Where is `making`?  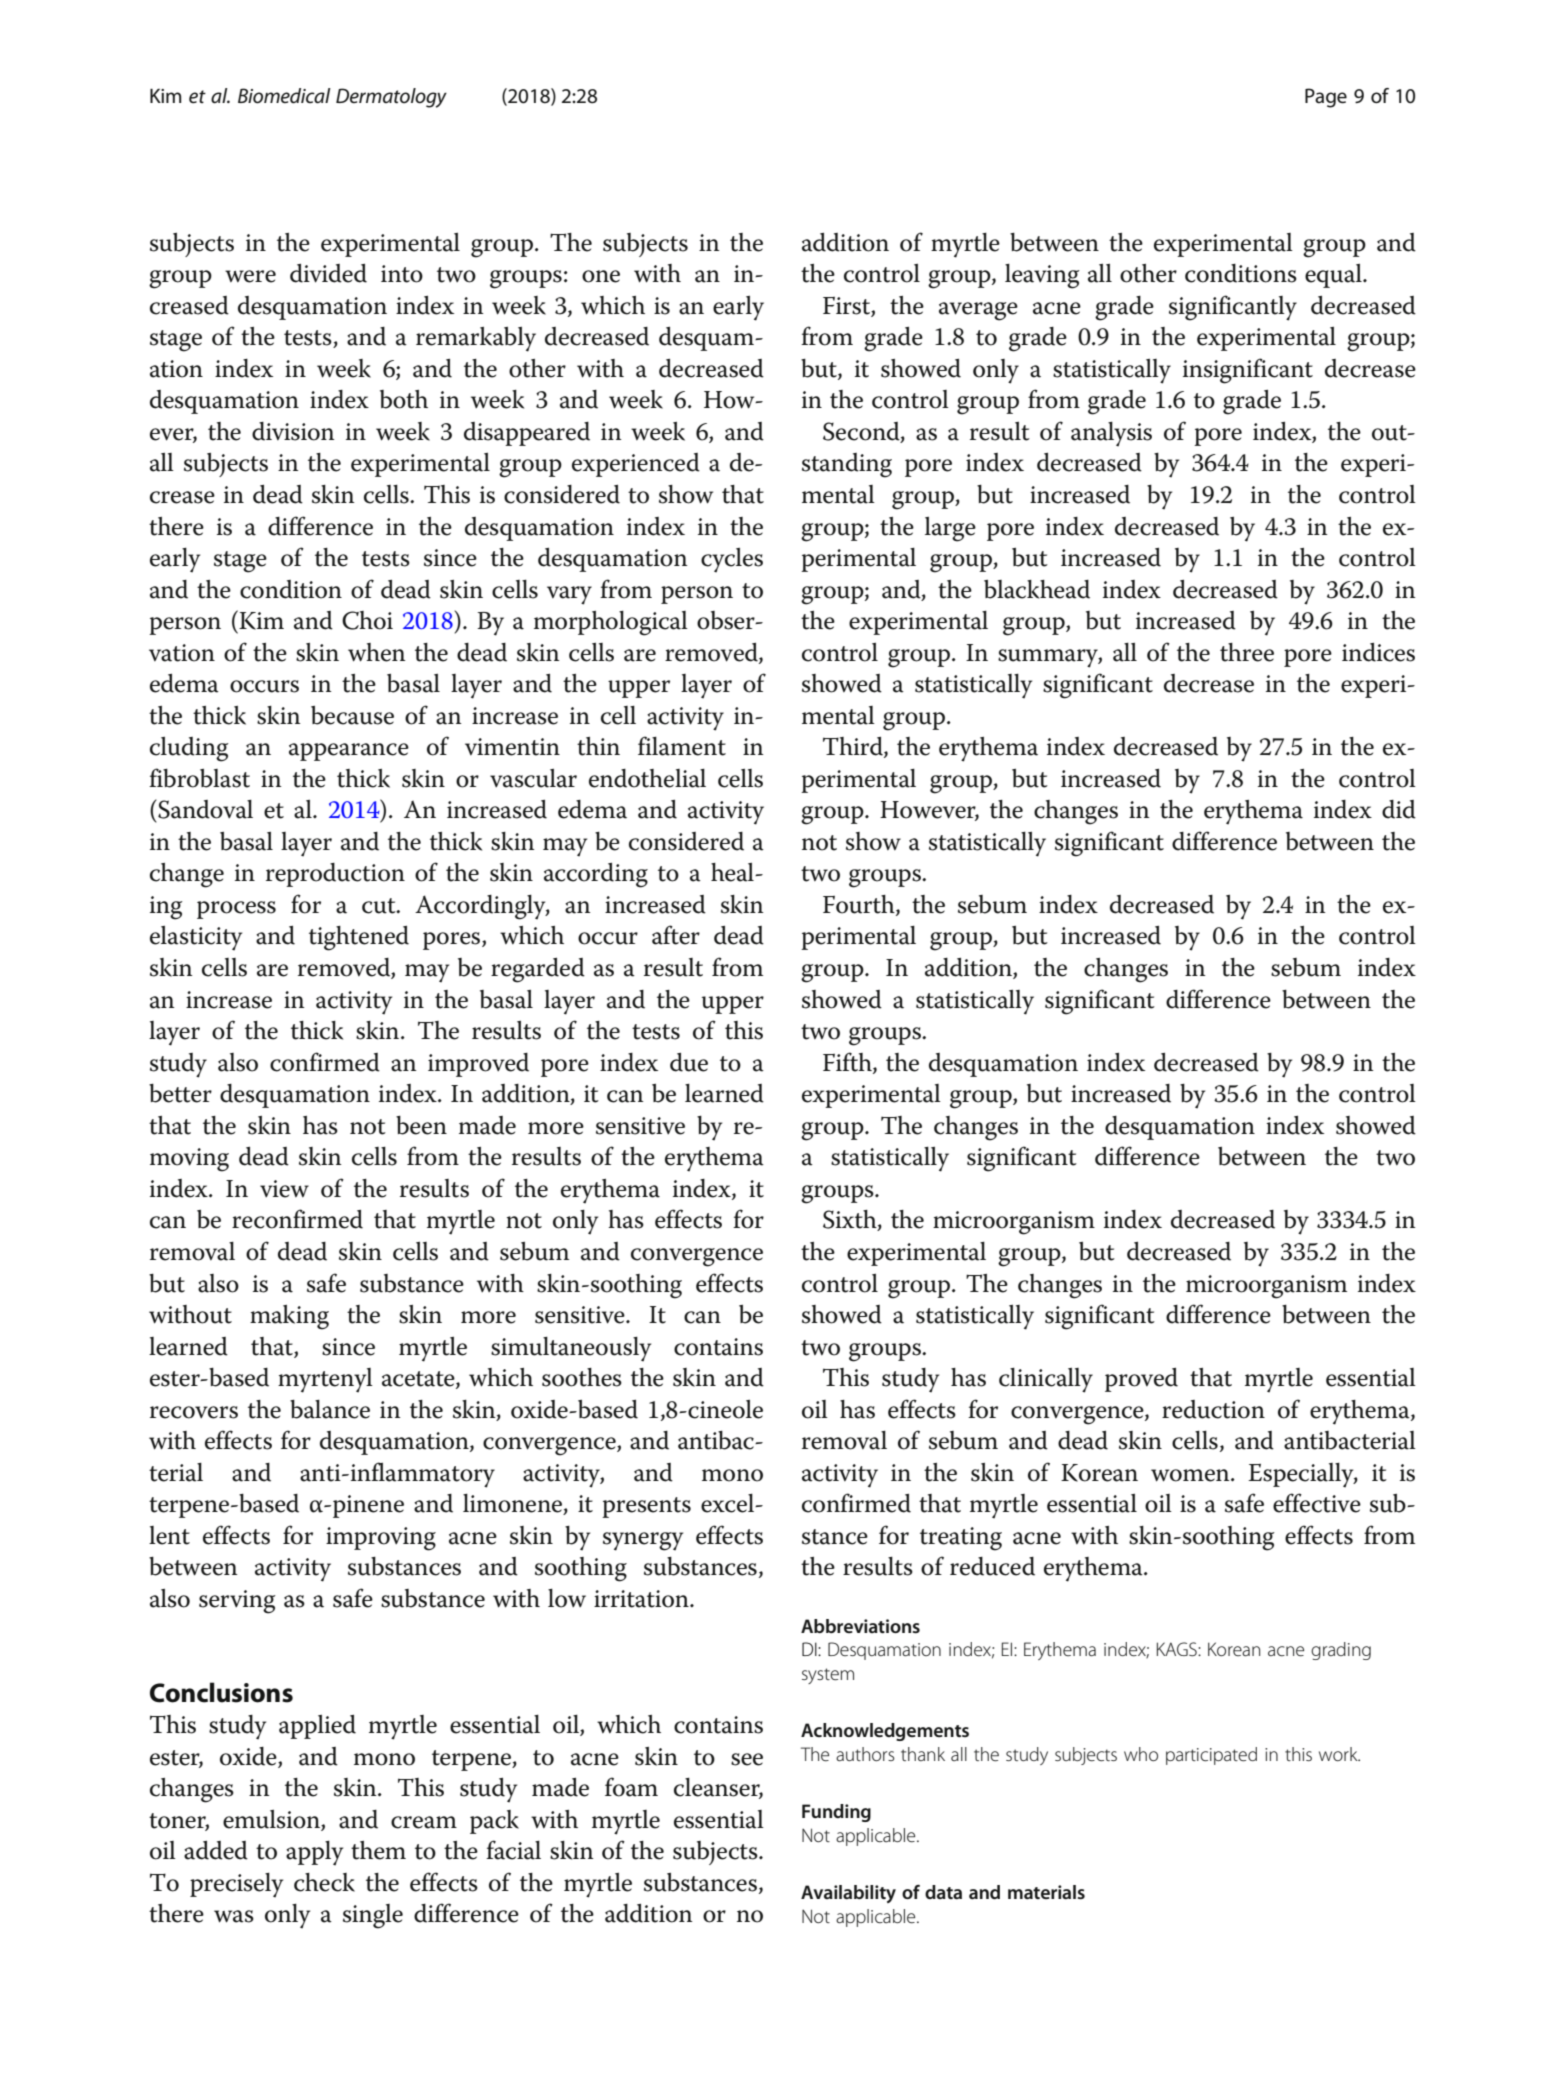 making is located at coordinates (289, 1317).
